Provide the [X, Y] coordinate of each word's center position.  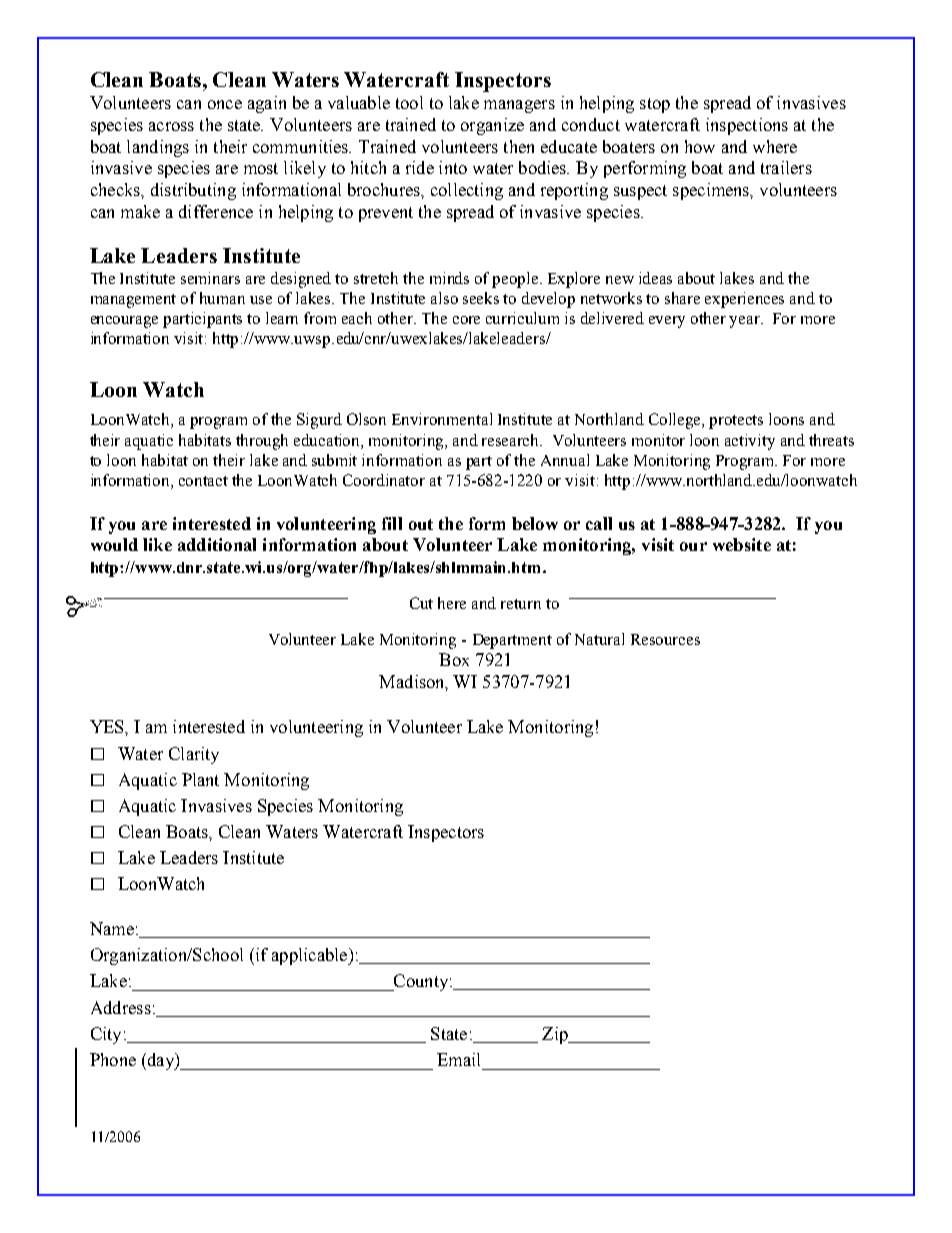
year [746, 322]
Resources [665, 639]
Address [121, 1007]
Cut [421, 603]
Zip [556, 1035]
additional [217, 544]
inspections [747, 126]
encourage [124, 322]
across [171, 126]
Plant [200, 779]
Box [454, 659]
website [742, 544]
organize [492, 126]
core [466, 320]
